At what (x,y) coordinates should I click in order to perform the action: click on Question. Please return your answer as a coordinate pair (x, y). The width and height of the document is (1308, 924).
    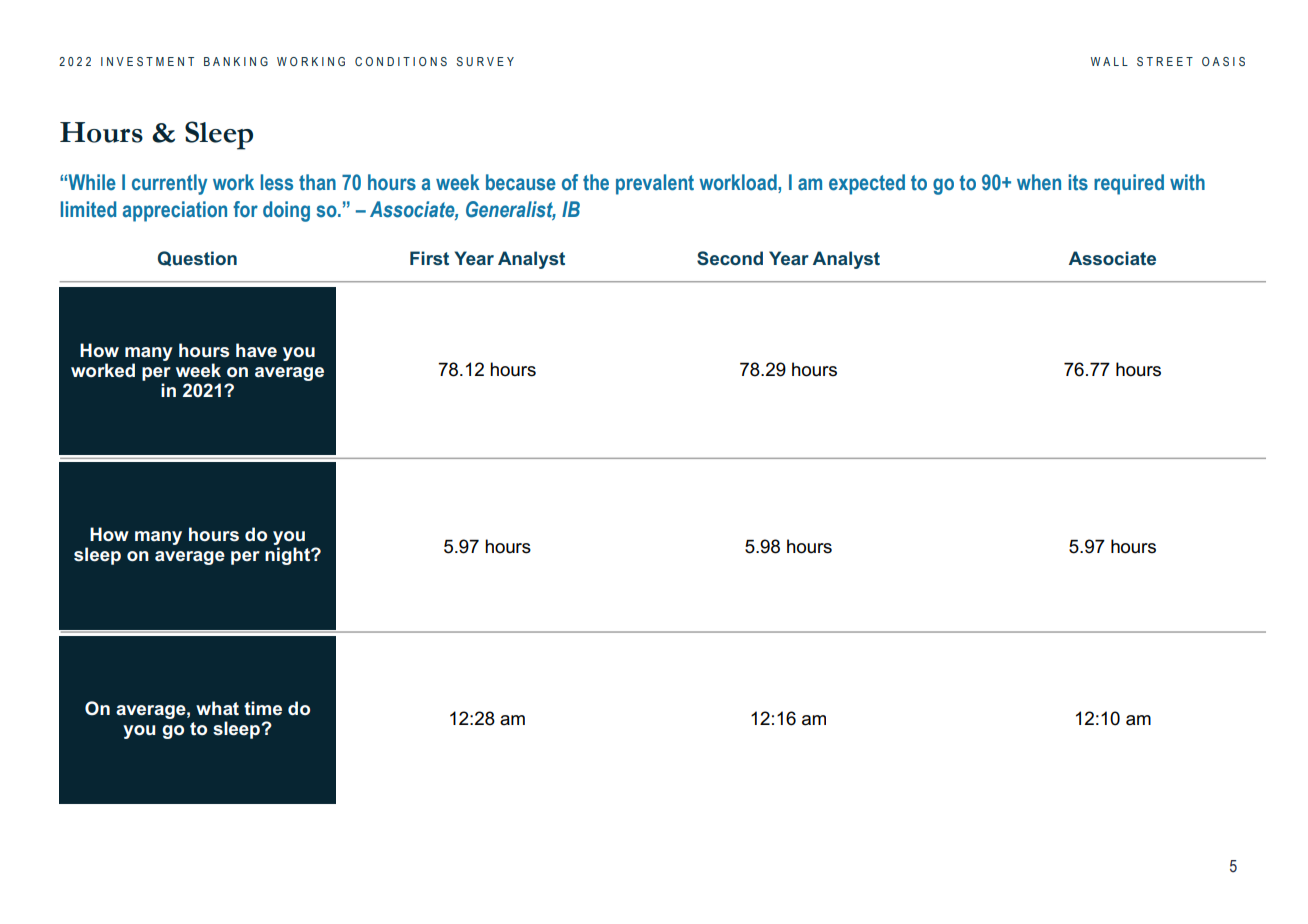
    Looking at the image, I should click on (197, 258).
